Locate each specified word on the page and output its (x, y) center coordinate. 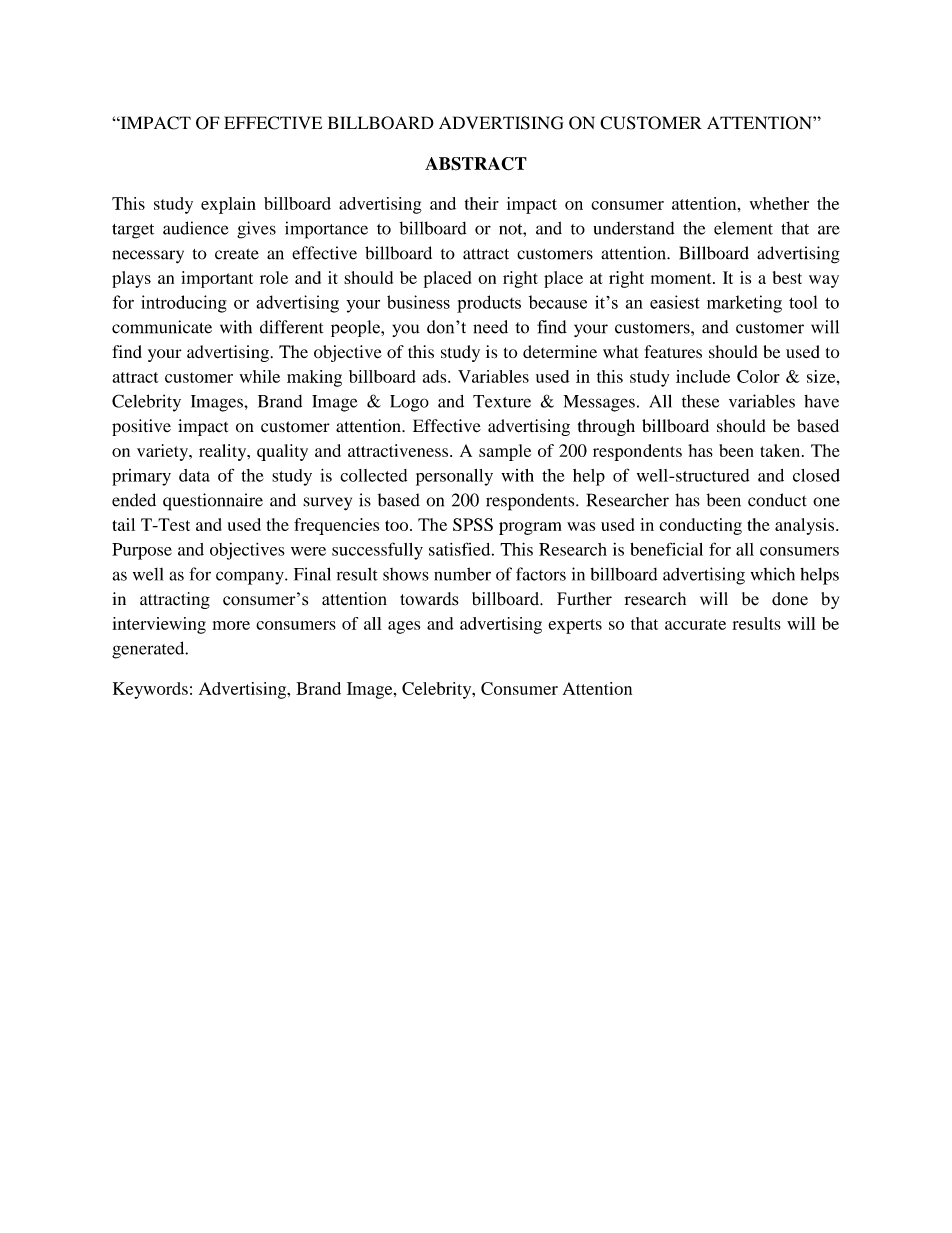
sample (505, 452)
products (489, 304)
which (773, 574)
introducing (184, 304)
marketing (744, 304)
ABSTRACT (476, 164)
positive (141, 427)
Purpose (142, 551)
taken (781, 450)
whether (779, 203)
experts (575, 626)
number (462, 574)
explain (228, 205)
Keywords (150, 690)
